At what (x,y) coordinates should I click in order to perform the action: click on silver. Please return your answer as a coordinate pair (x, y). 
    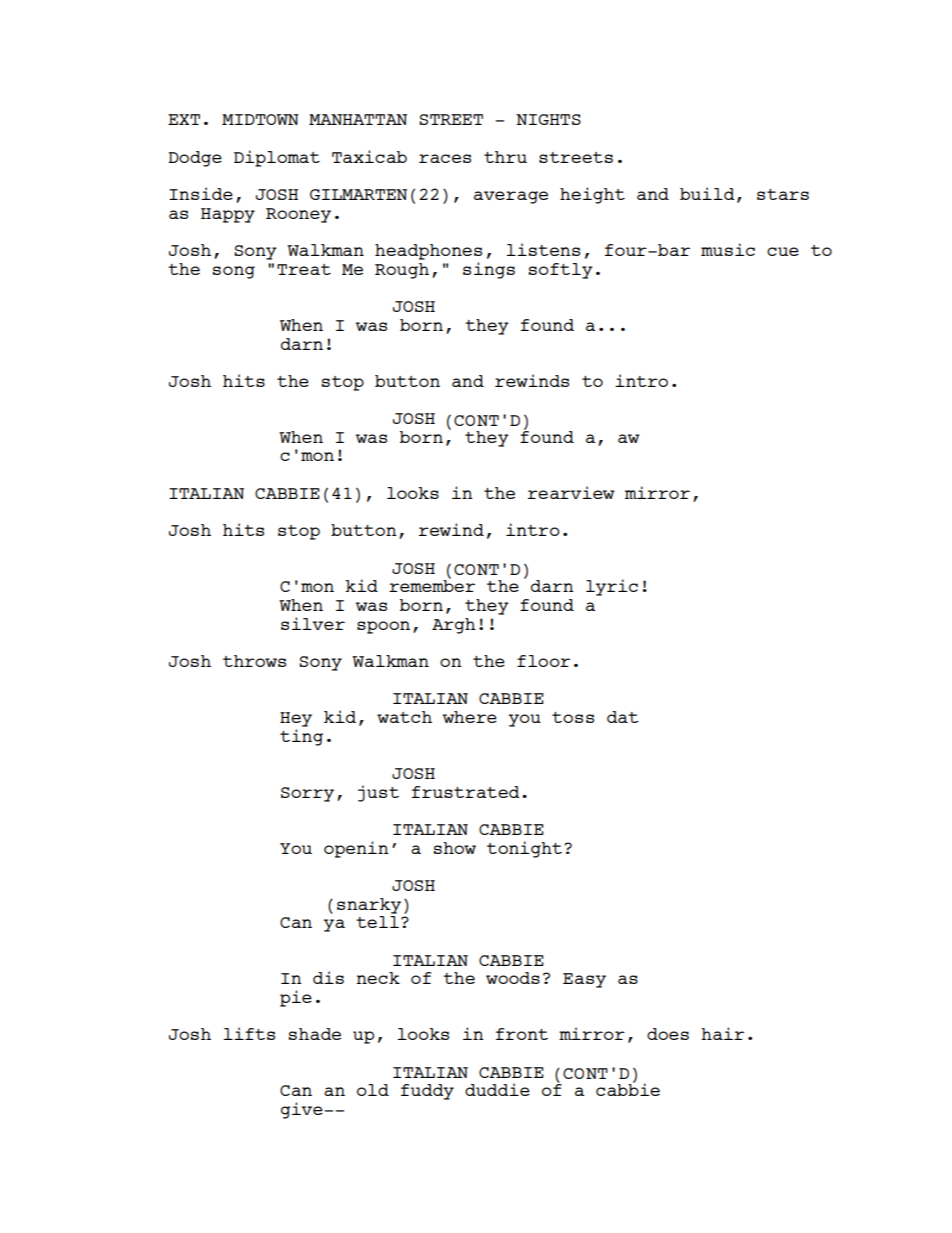
    Looking at the image, I should click on (313, 623).
